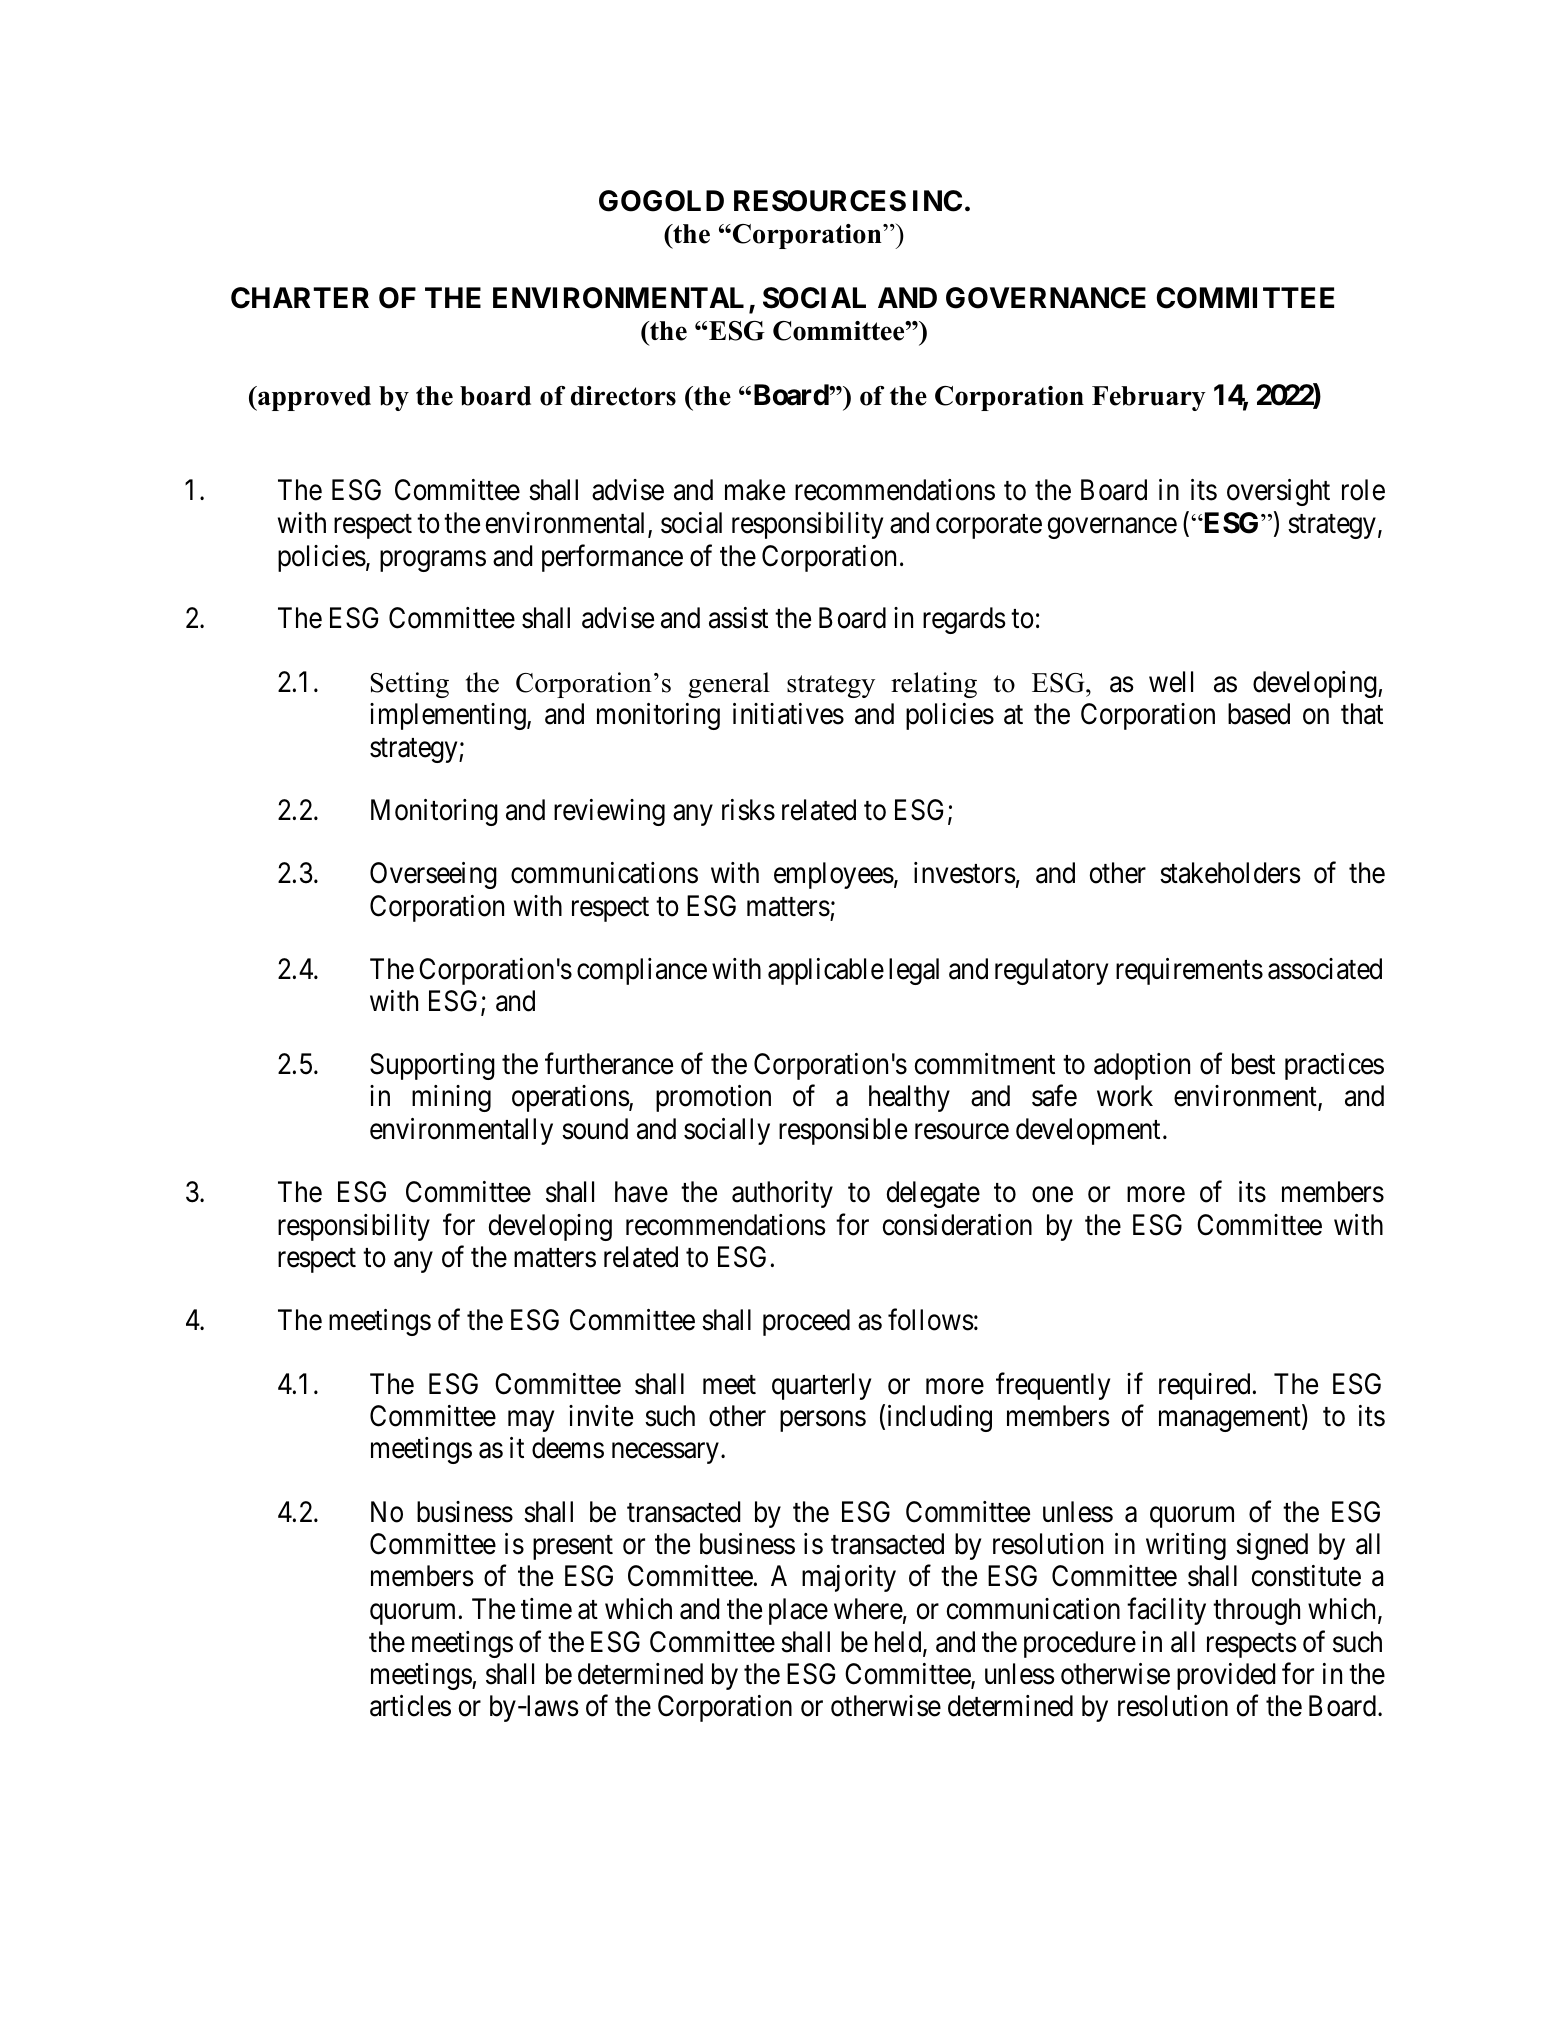 This page has height=2030, width=1568. What do you see at coordinates (782, 1194) in the page?
I see `authority` at bounding box center [782, 1194].
